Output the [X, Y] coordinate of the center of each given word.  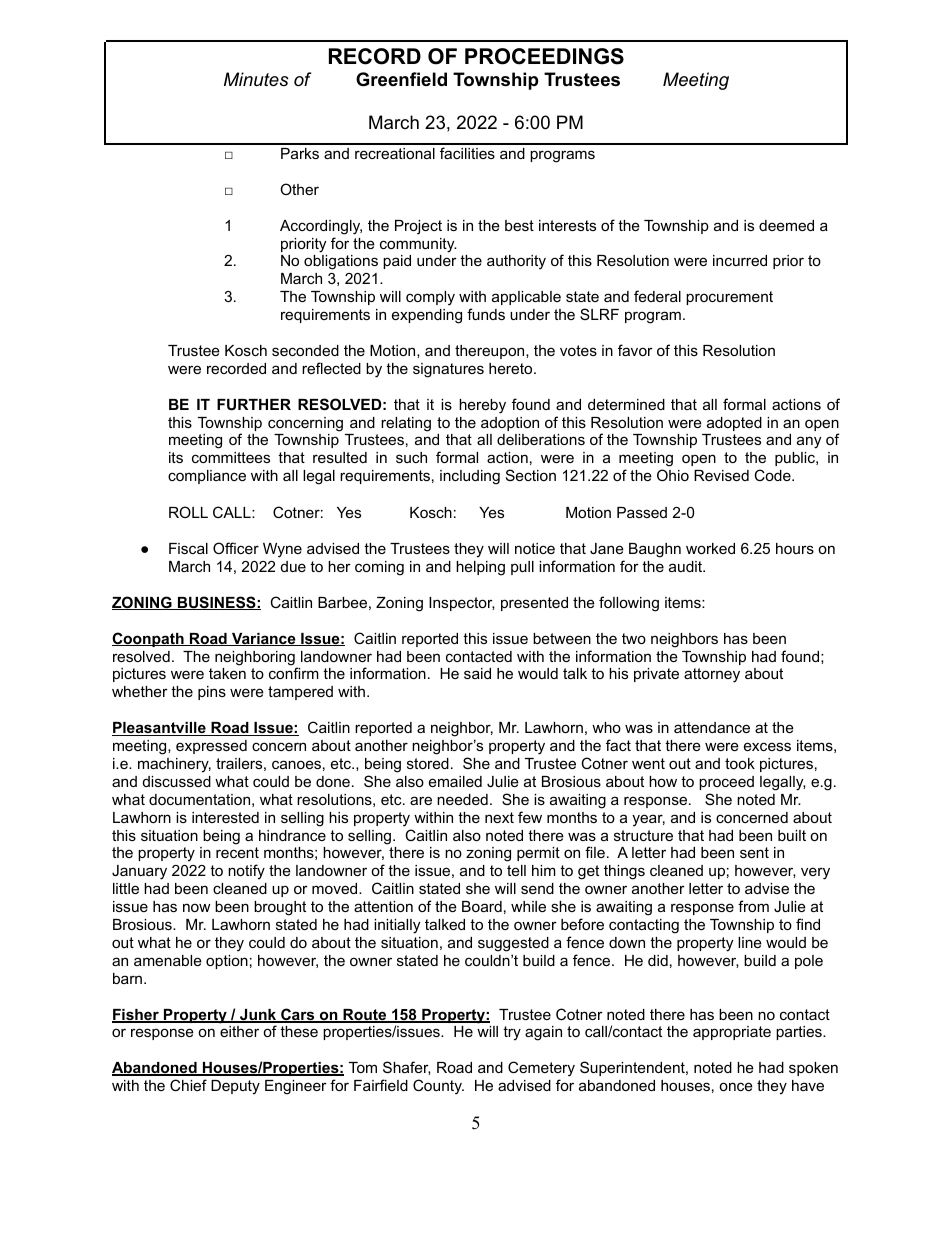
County [438, 1087]
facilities [467, 153]
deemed [786, 225]
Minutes [256, 79]
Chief [188, 1085]
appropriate [732, 1033]
